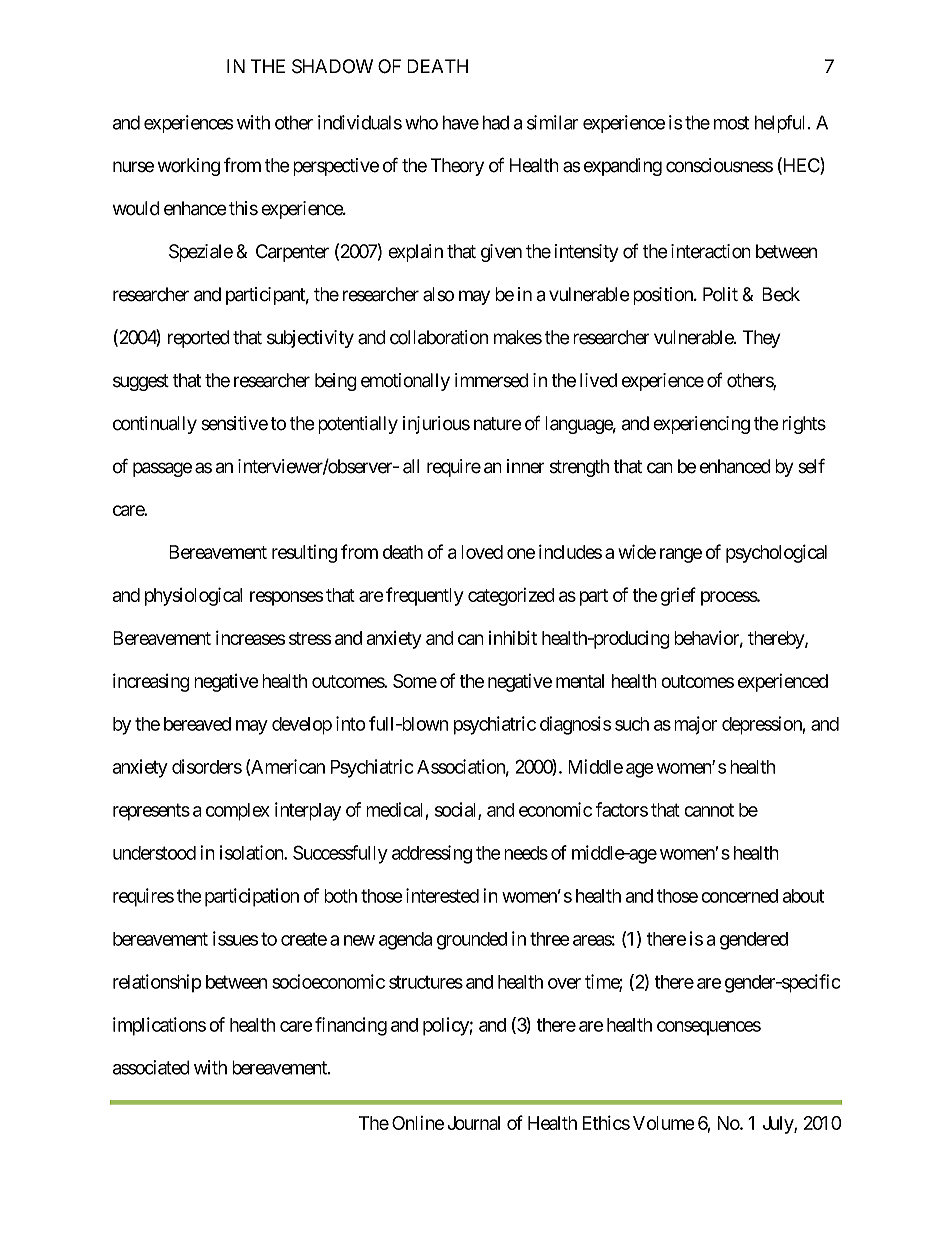  Describe the element at coordinates (151, 1067) in the screenshot. I see `associated` at that location.
